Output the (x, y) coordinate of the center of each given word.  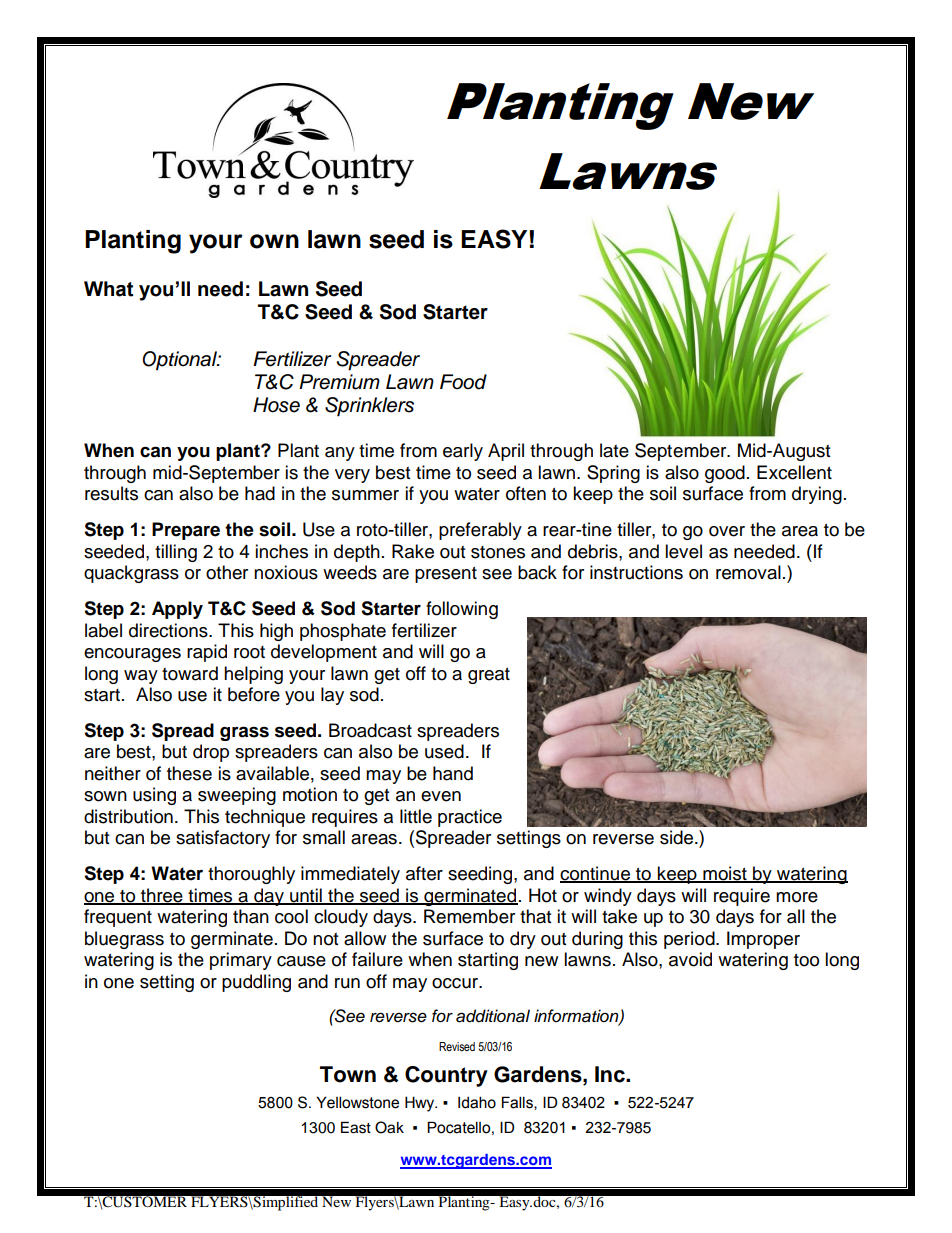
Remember (469, 916)
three (162, 896)
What (109, 289)
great (489, 676)
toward (190, 673)
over (727, 531)
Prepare (186, 531)
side (678, 837)
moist (725, 874)
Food (463, 382)
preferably (480, 531)
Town (348, 1074)
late (614, 450)
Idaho (477, 1102)
